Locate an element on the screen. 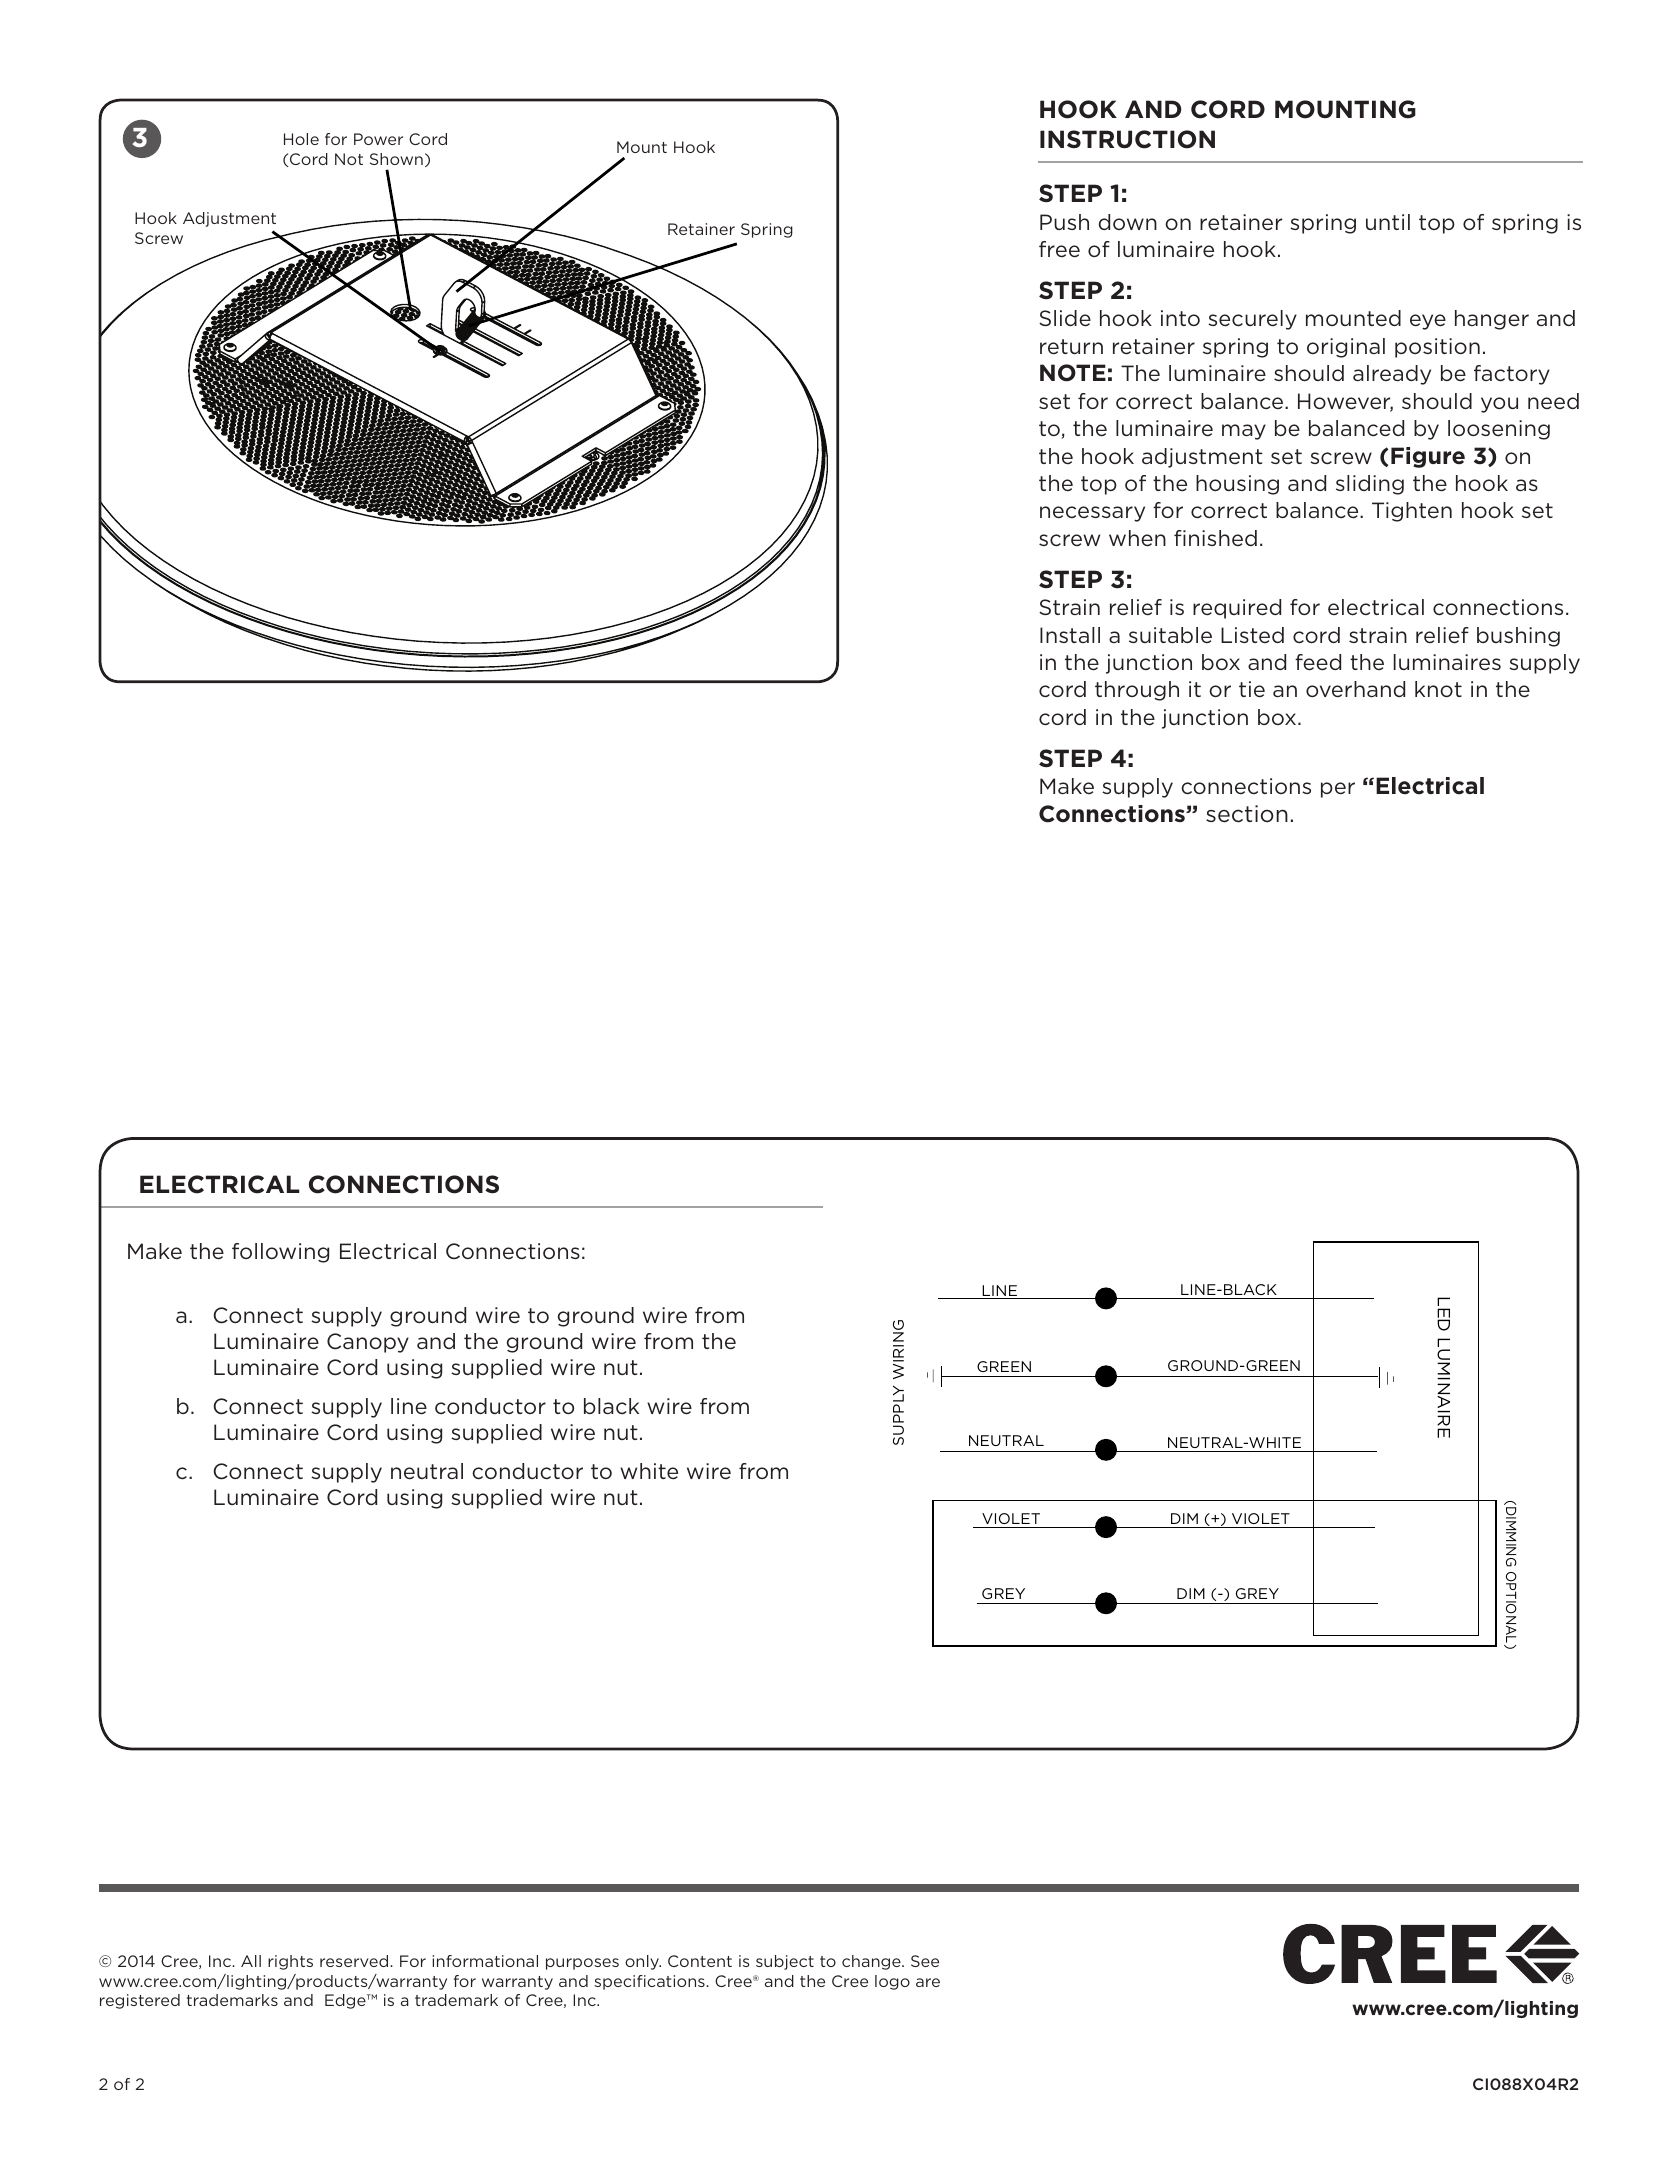 The height and width of the screenshot is (2172, 1678). Push is located at coordinates (1064, 222).
